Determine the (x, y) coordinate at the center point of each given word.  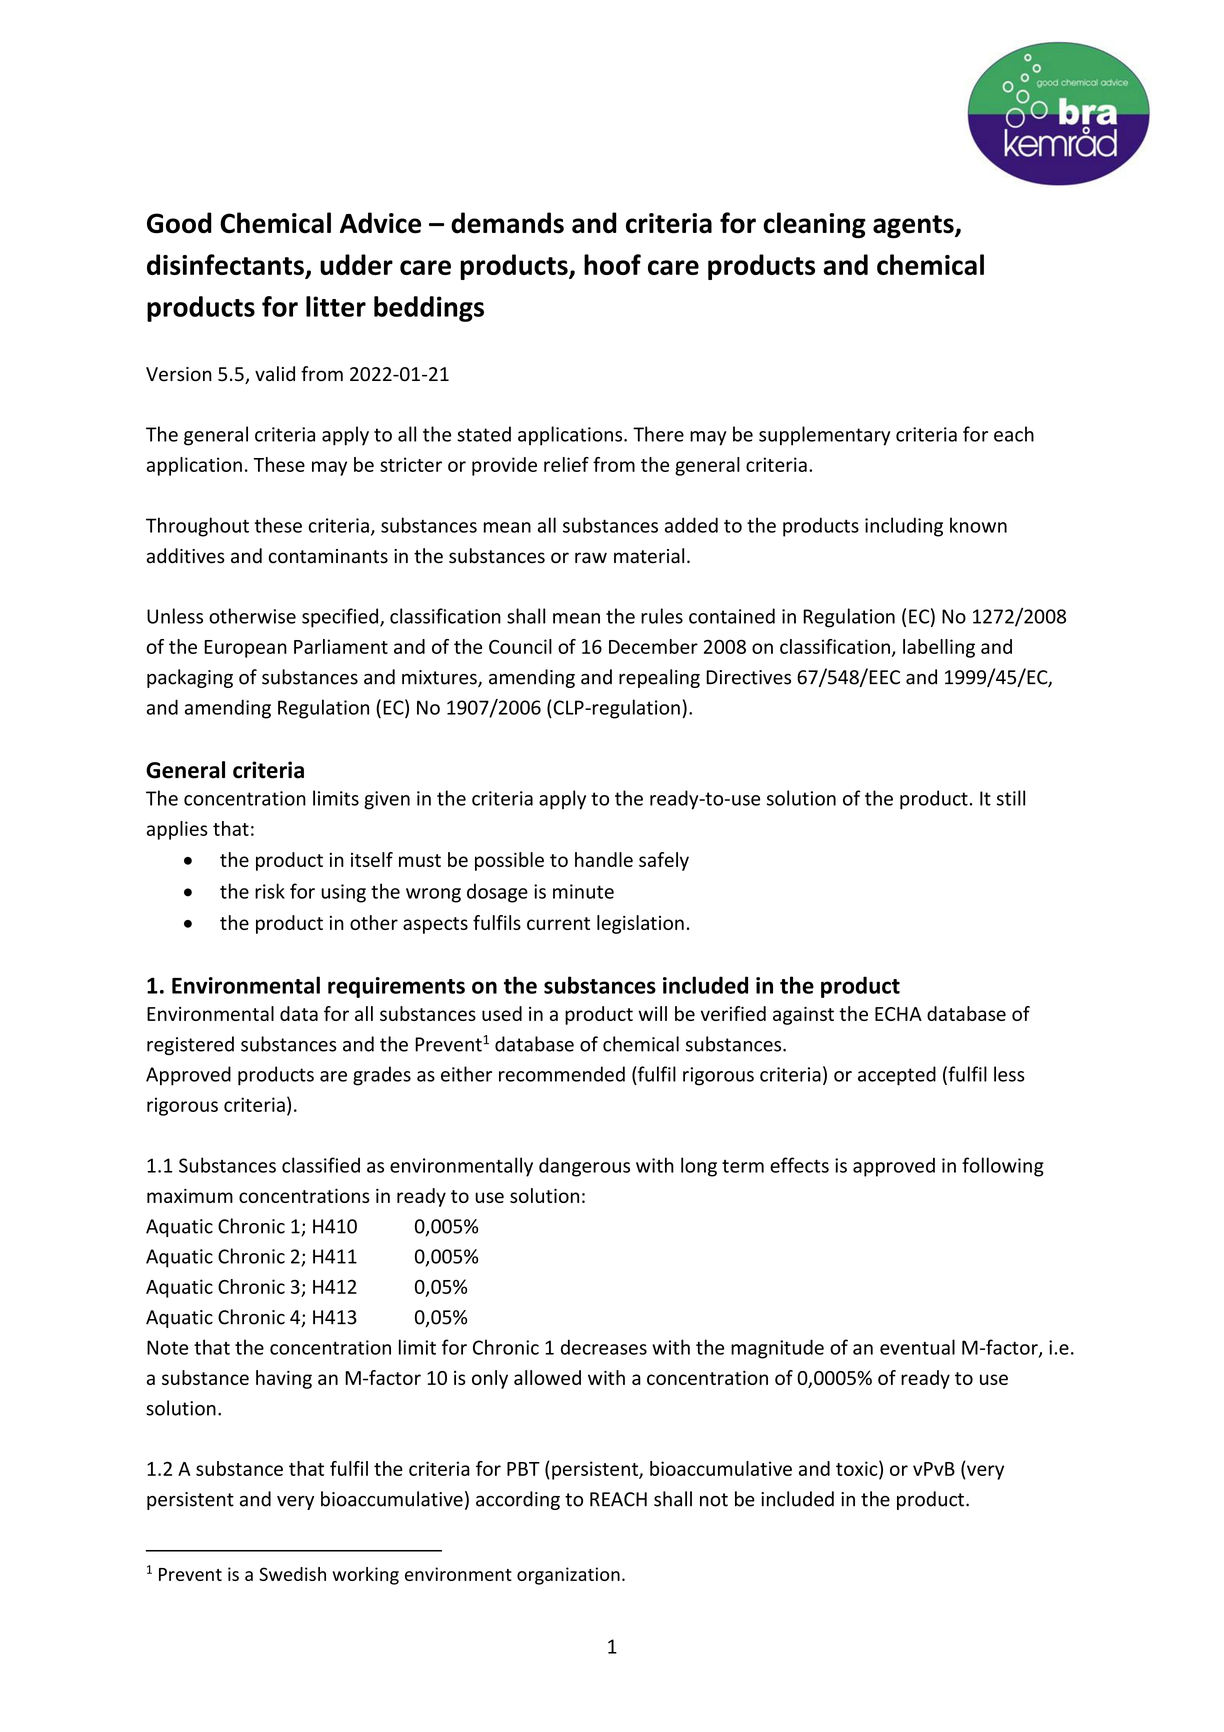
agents (914, 227)
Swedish (292, 1574)
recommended (562, 1074)
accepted (897, 1076)
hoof (612, 264)
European (245, 649)
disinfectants (226, 266)
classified (321, 1165)
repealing (659, 678)
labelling (939, 648)
